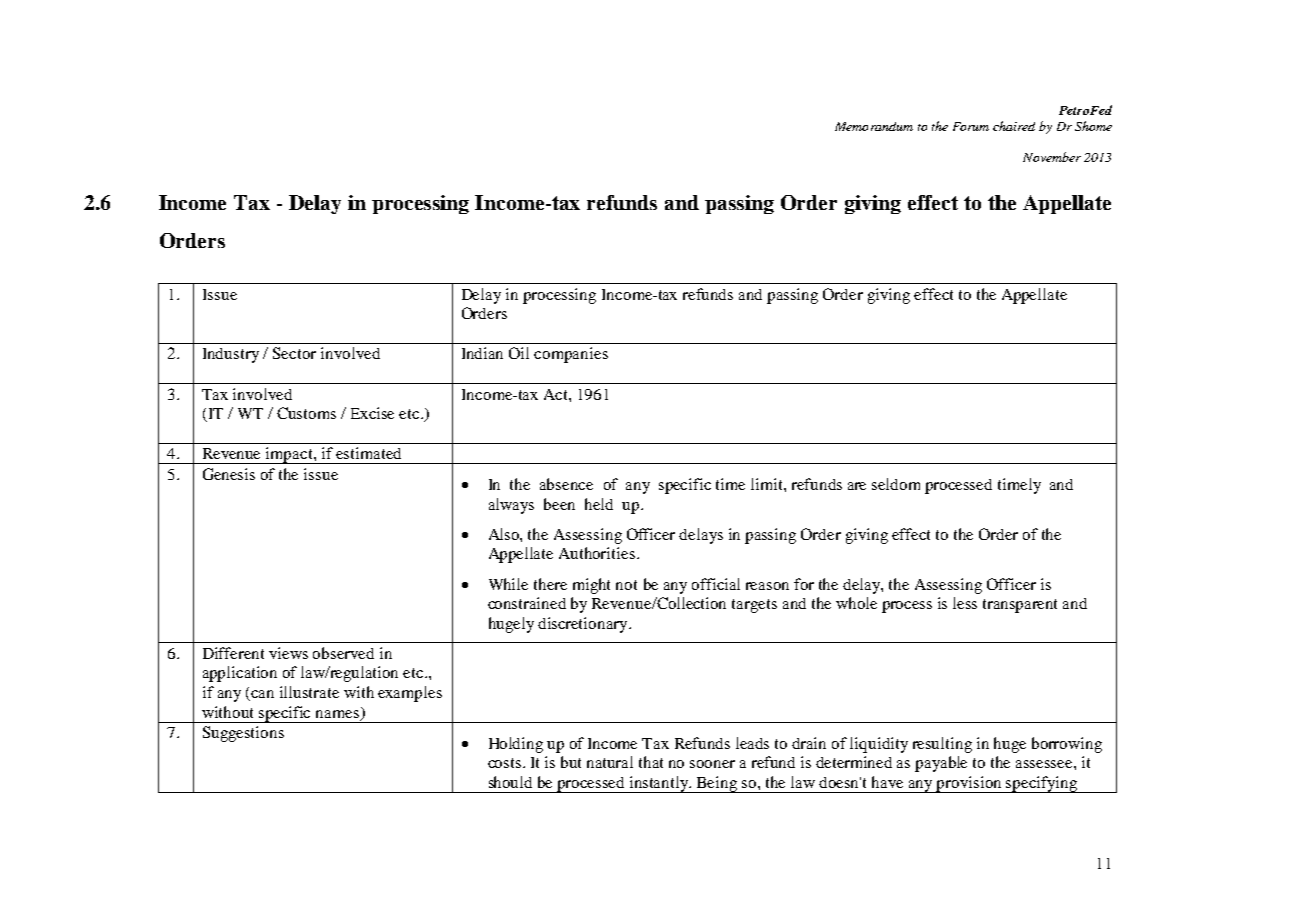  What do you see at coordinates (294, 353) in the screenshot?
I see `Sector` at bounding box center [294, 353].
